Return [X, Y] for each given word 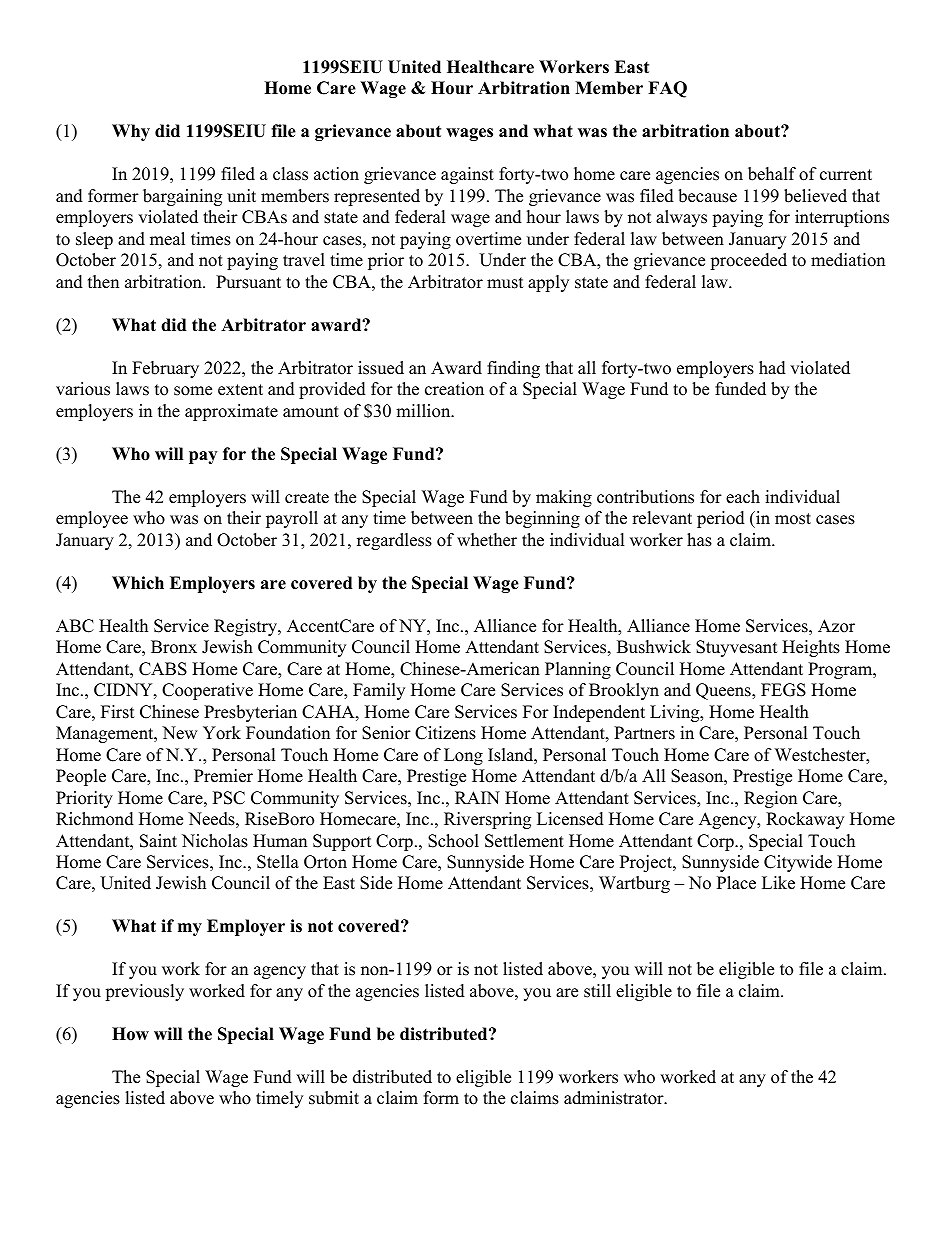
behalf [772, 174]
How [130, 1034]
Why [131, 132]
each [743, 497]
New [180, 733]
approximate [231, 412]
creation [454, 389]
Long [463, 756]
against [467, 175]
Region [770, 799]
